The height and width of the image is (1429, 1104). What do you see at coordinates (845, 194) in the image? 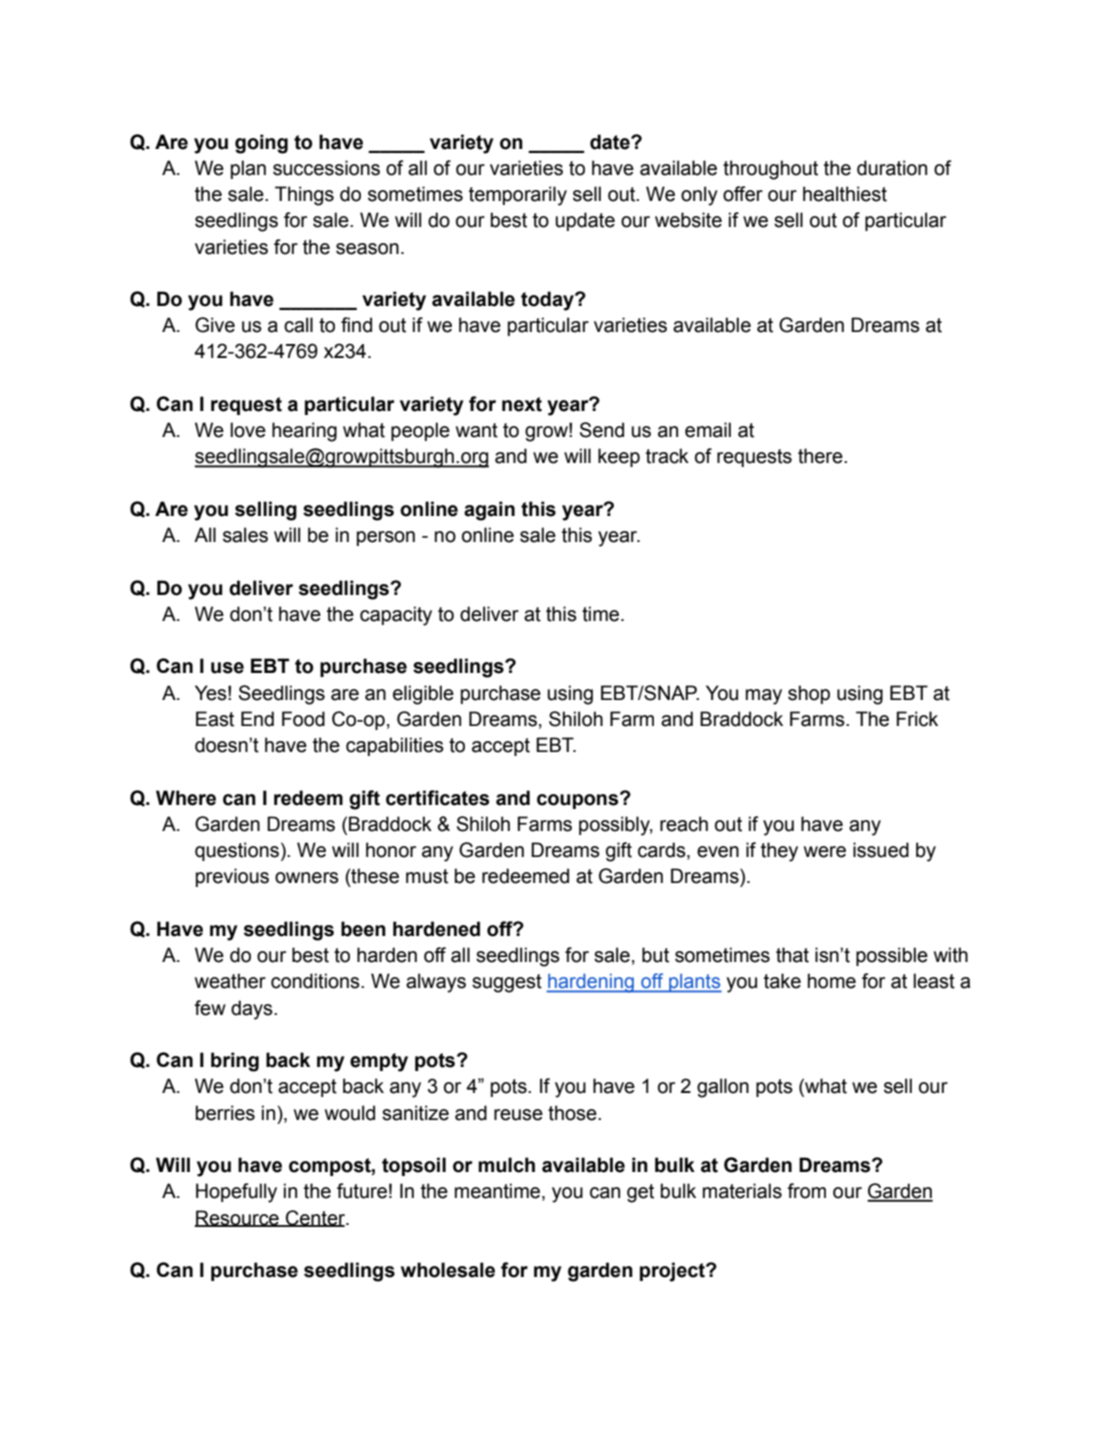
I see `healthiest` at bounding box center [845, 194].
